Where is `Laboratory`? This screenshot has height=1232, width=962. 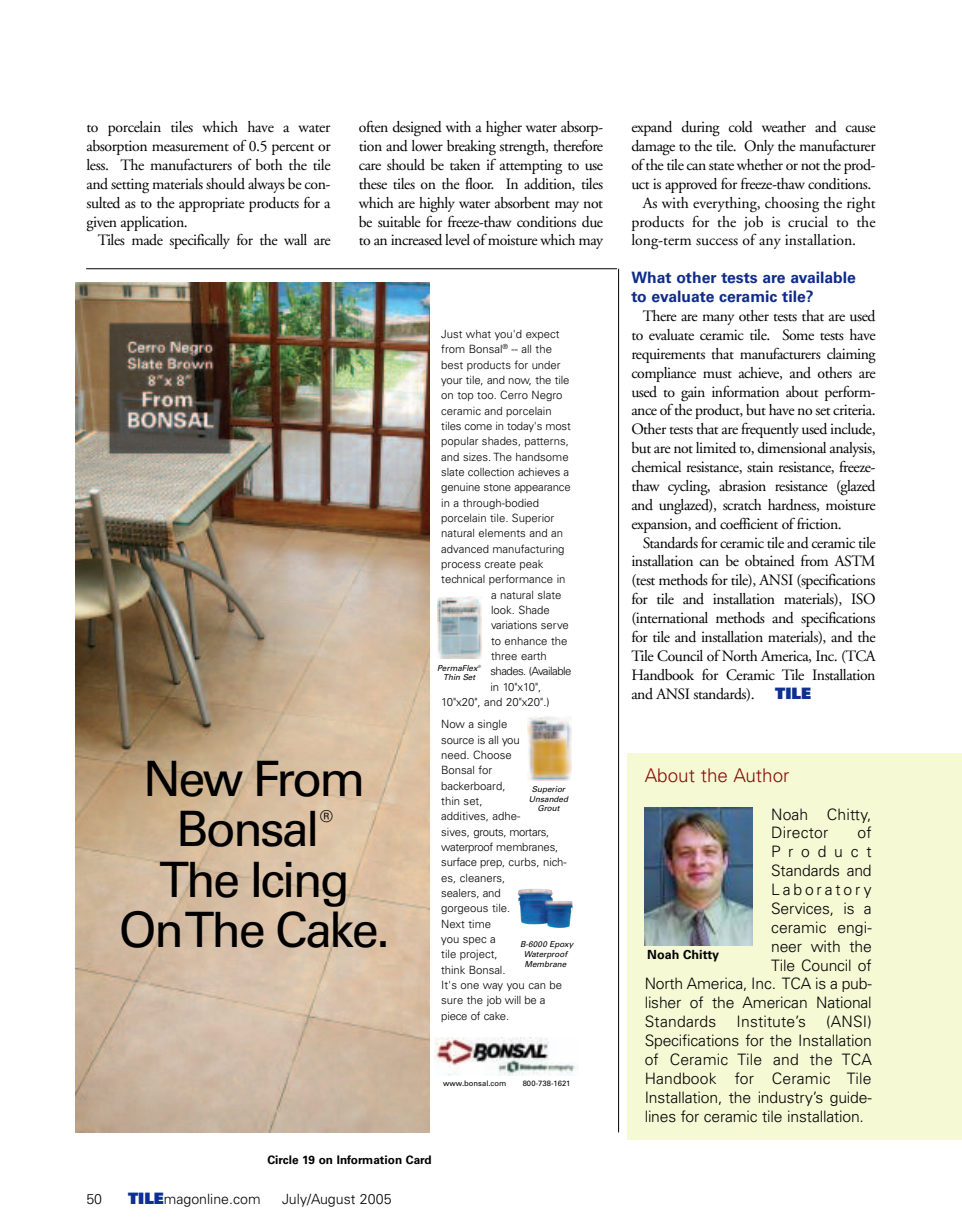
Laboratory is located at coordinates (821, 890).
